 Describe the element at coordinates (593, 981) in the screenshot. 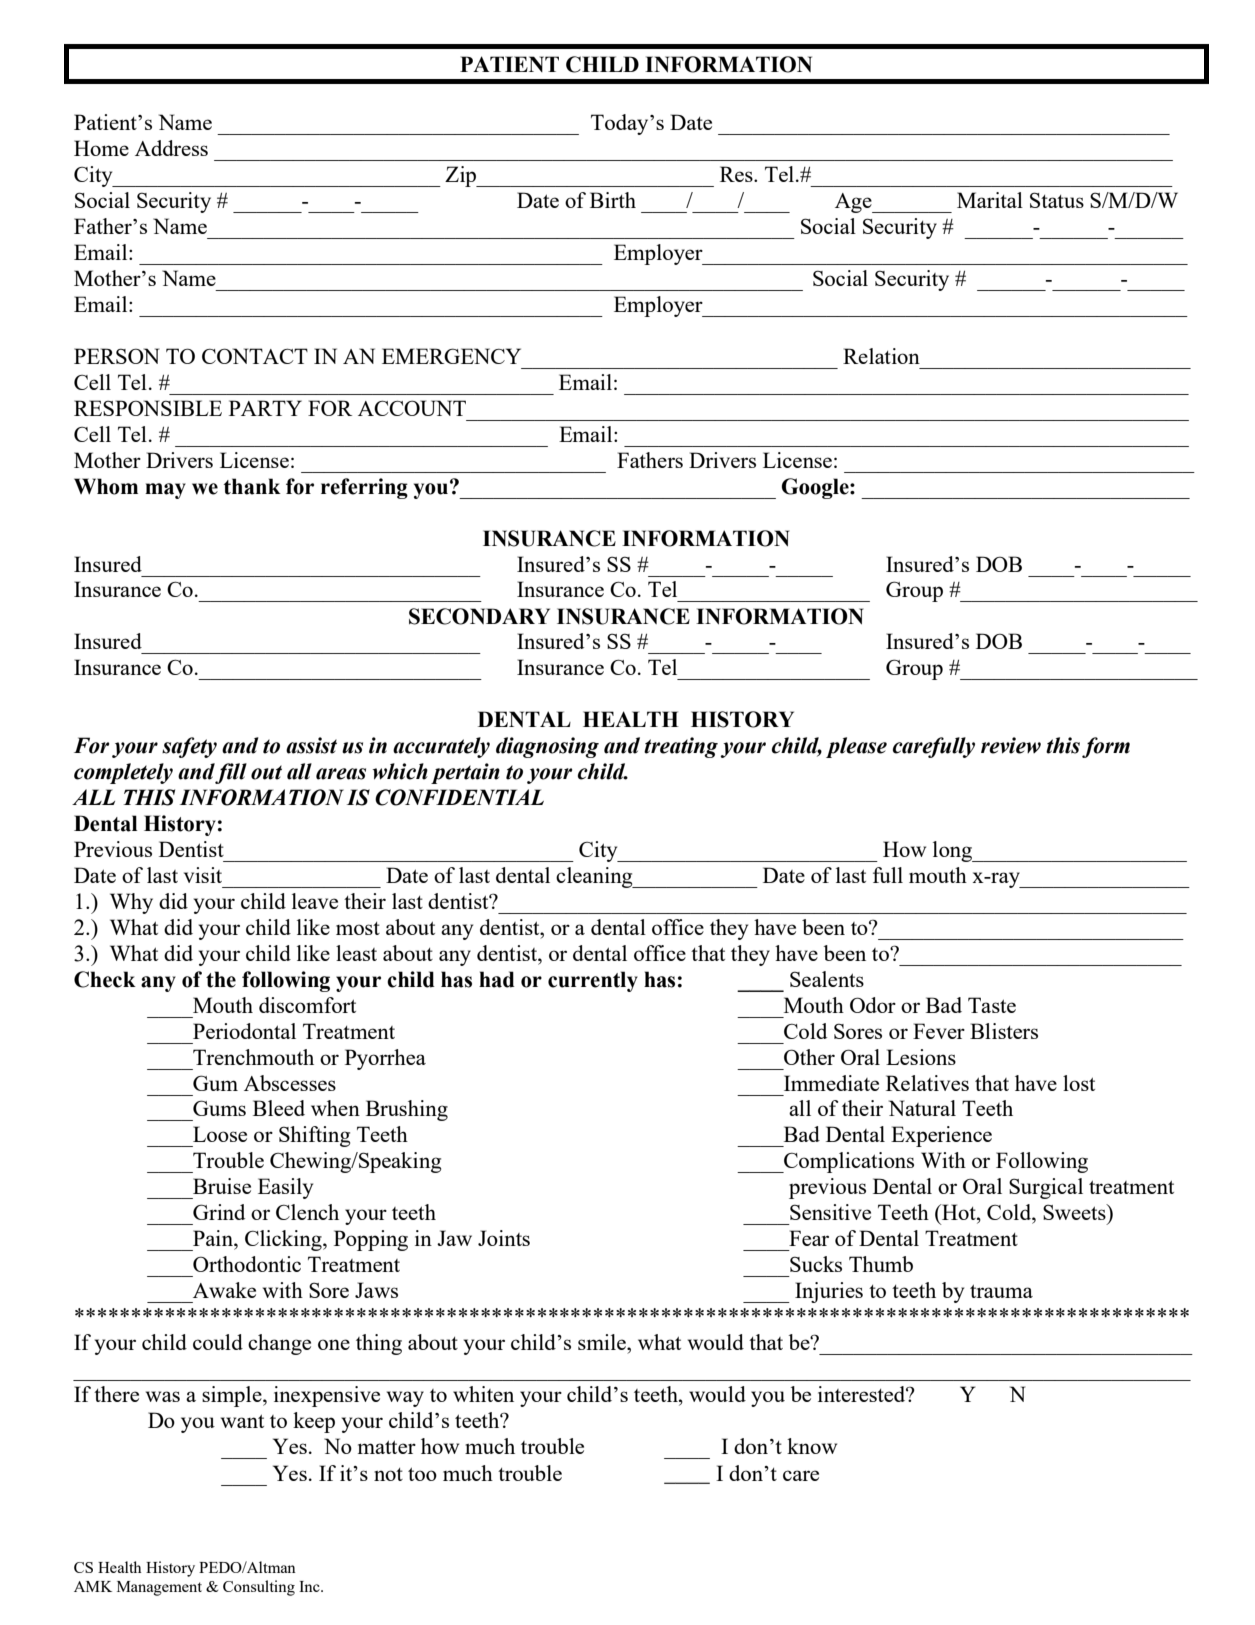

I see `currently` at that location.
